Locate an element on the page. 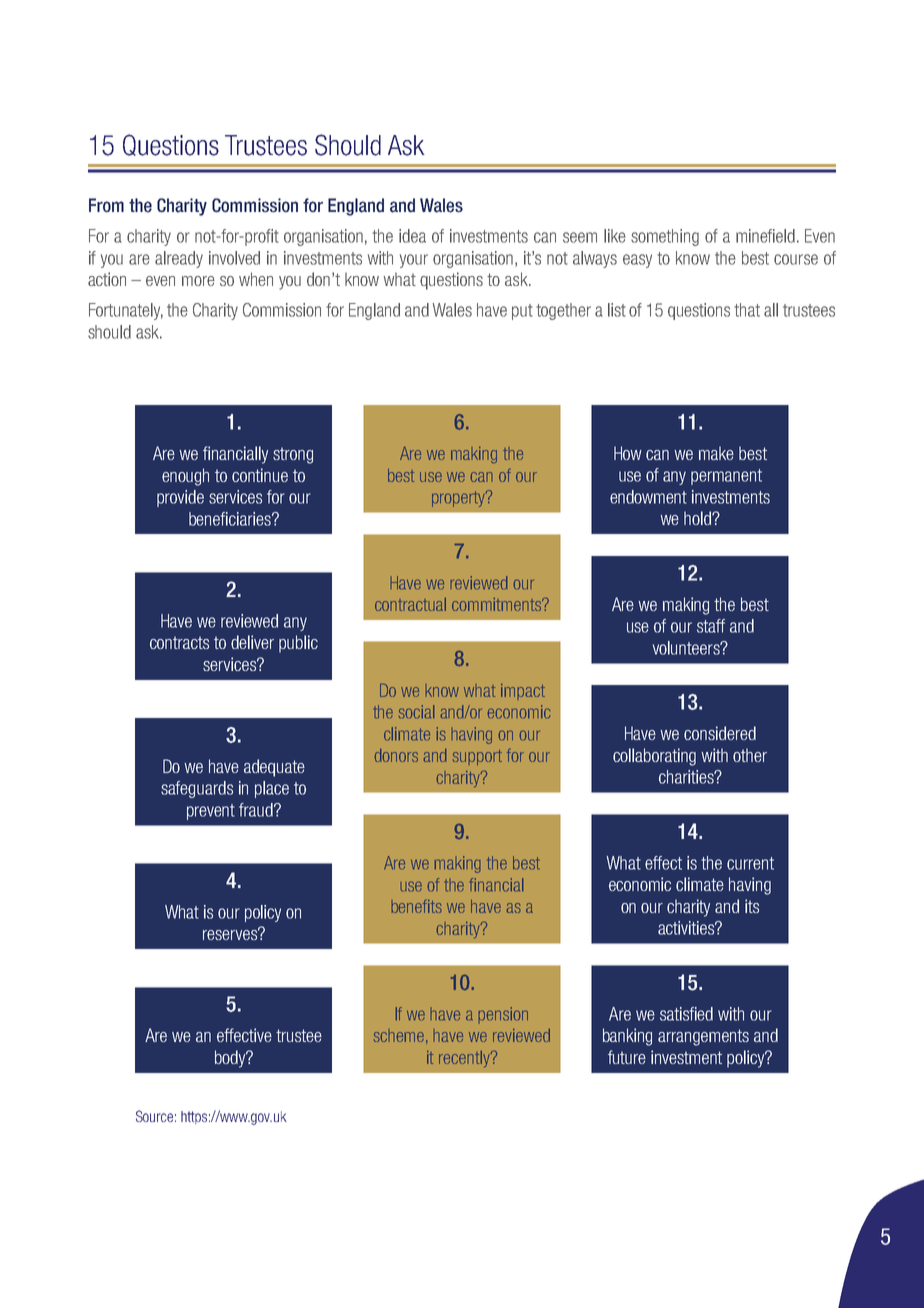 Image resolution: width=924 pixels, height=1308 pixels. contracts is located at coordinates (179, 642).
